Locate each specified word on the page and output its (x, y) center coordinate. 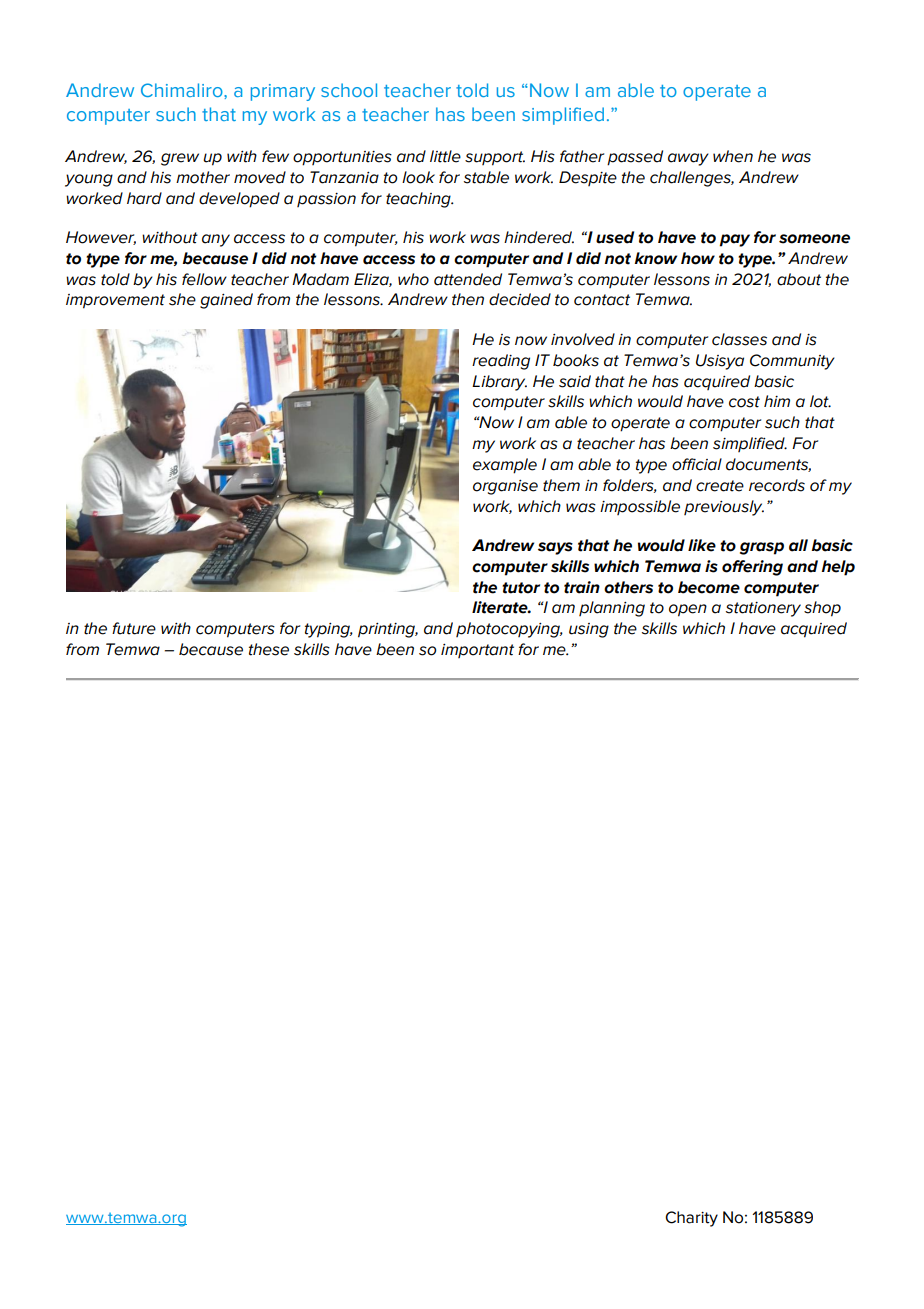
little (445, 156)
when (733, 156)
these (269, 649)
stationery (763, 609)
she (182, 299)
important (477, 651)
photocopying (509, 630)
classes (739, 339)
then (468, 299)
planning (612, 609)
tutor (521, 588)
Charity (691, 1219)
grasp (762, 548)
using (589, 630)
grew (180, 159)
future (134, 628)
